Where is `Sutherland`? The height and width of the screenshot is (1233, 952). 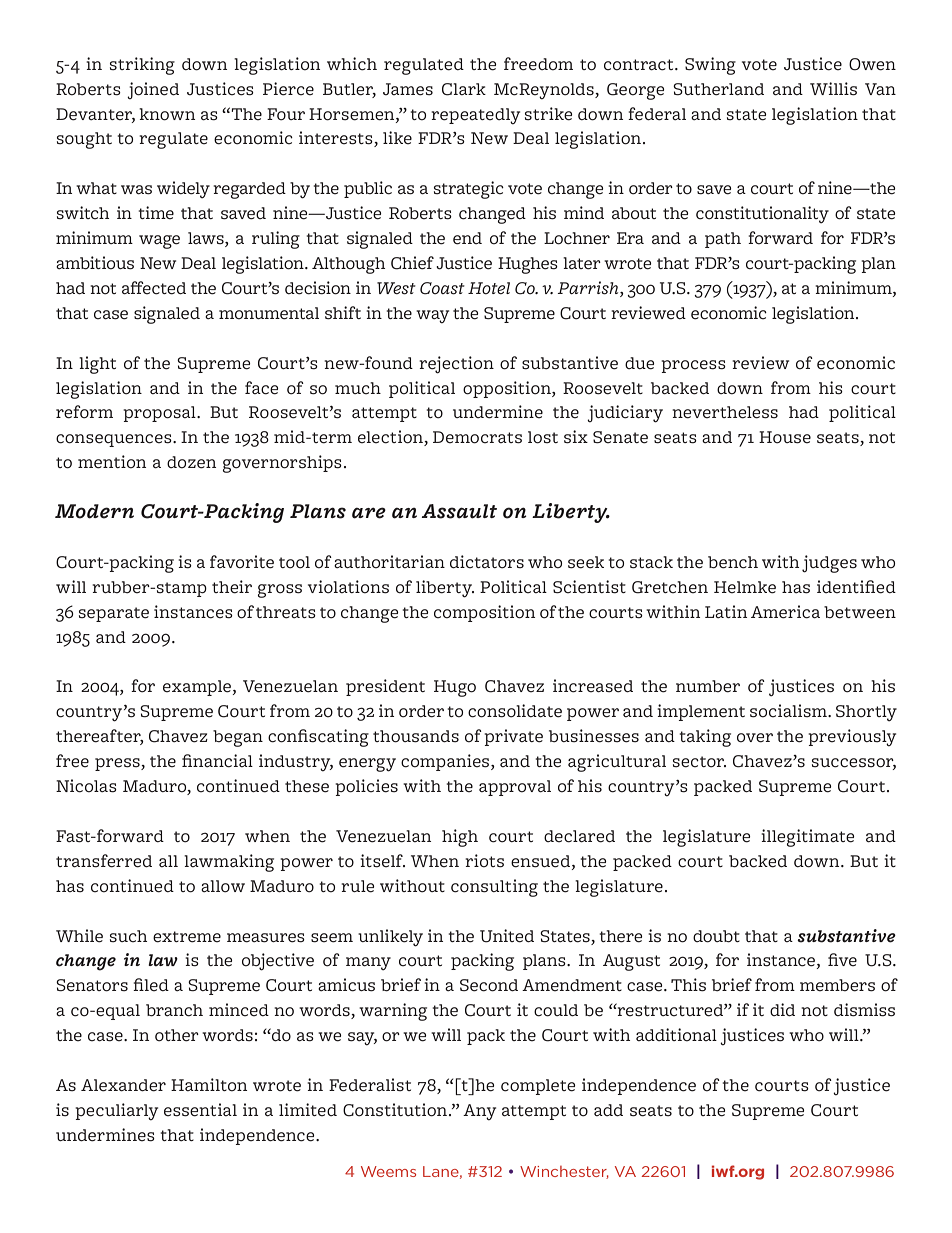
Sutherland is located at coordinates (718, 89).
